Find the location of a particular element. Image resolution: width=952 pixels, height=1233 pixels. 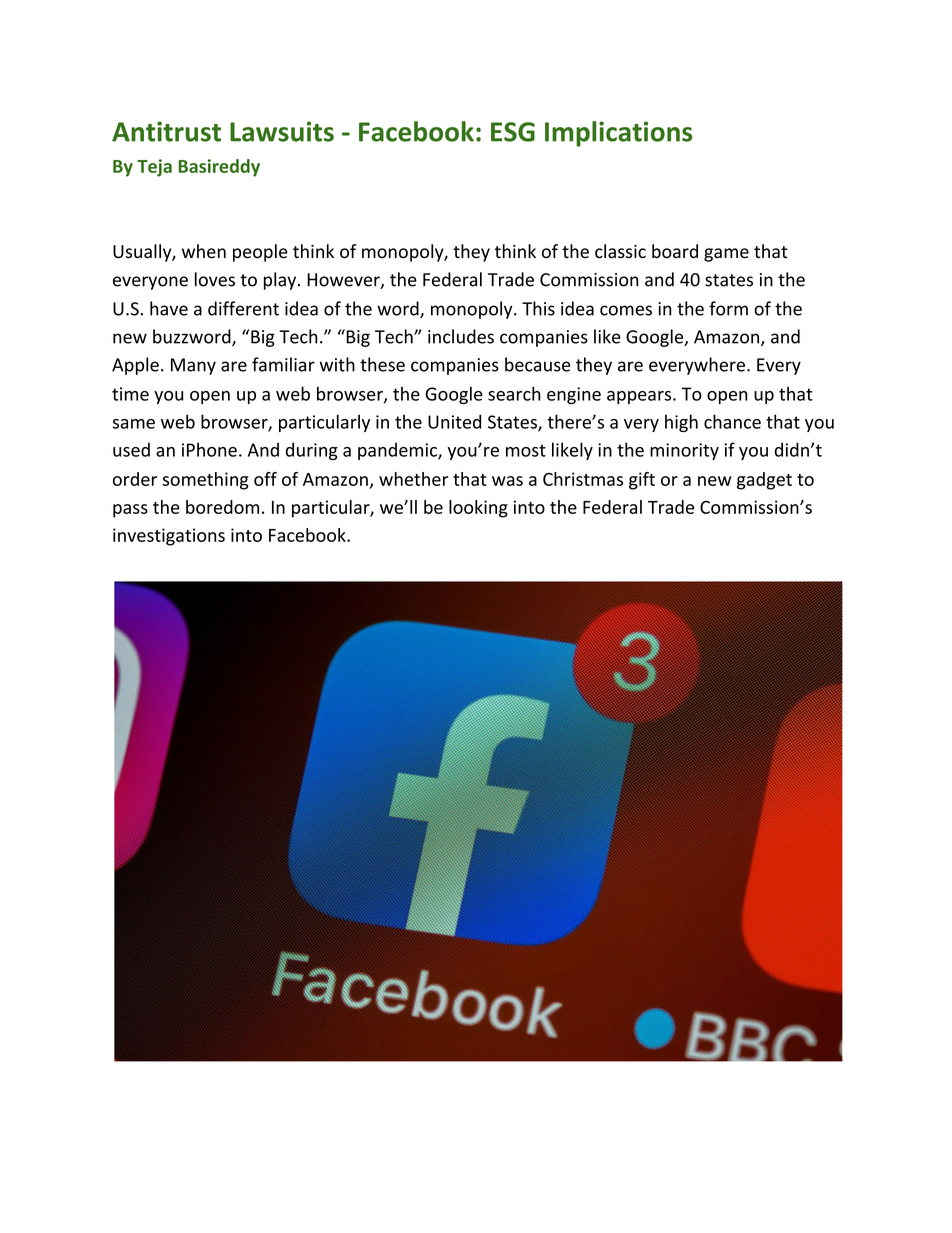

looking is located at coordinates (478, 509).
